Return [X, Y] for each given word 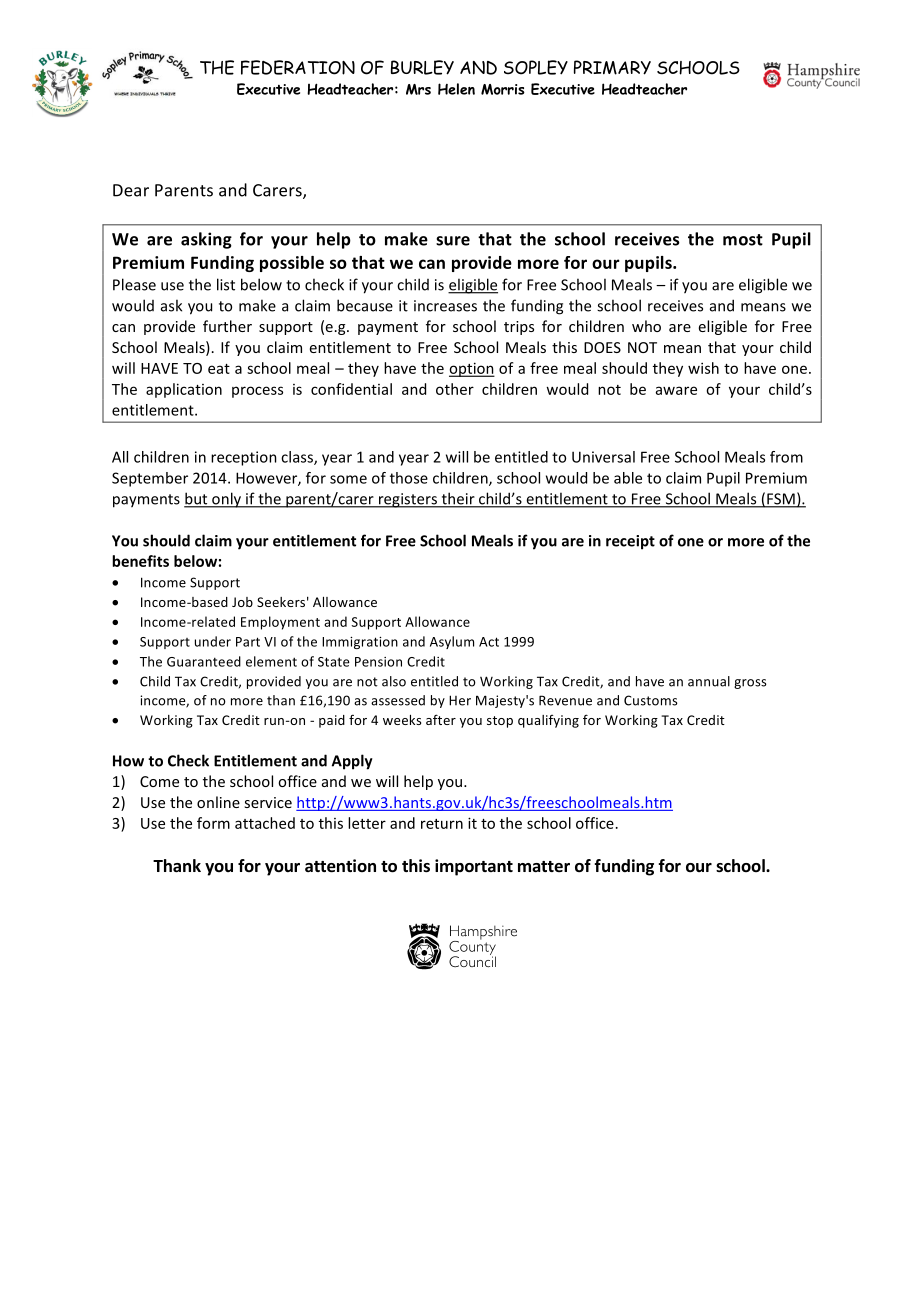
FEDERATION [298, 67]
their [458, 499]
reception [244, 458]
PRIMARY [612, 67]
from [786, 457]
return [442, 824]
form [213, 823]
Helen [456, 89]
